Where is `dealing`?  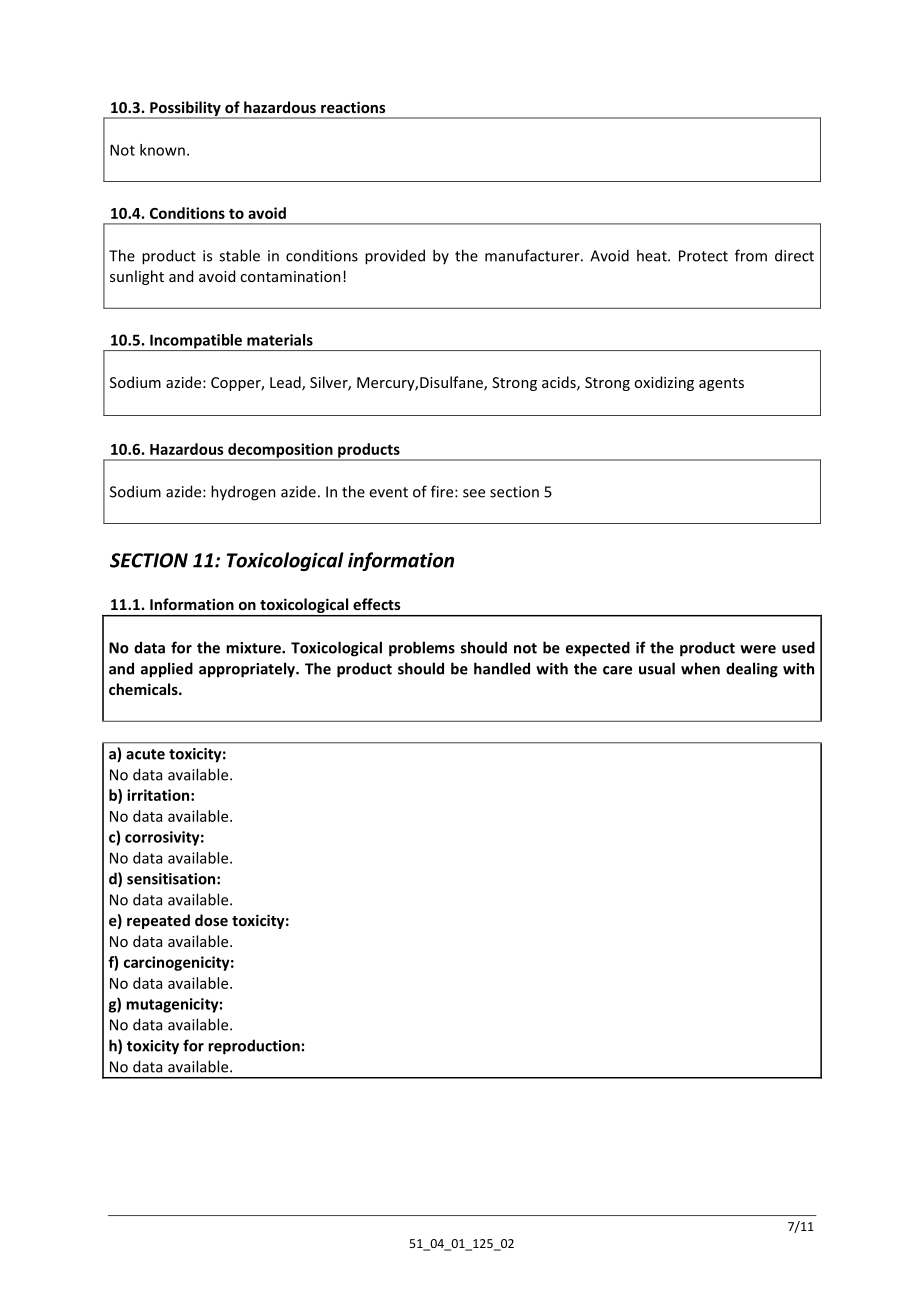
dealing is located at coordinates (752, 670).
